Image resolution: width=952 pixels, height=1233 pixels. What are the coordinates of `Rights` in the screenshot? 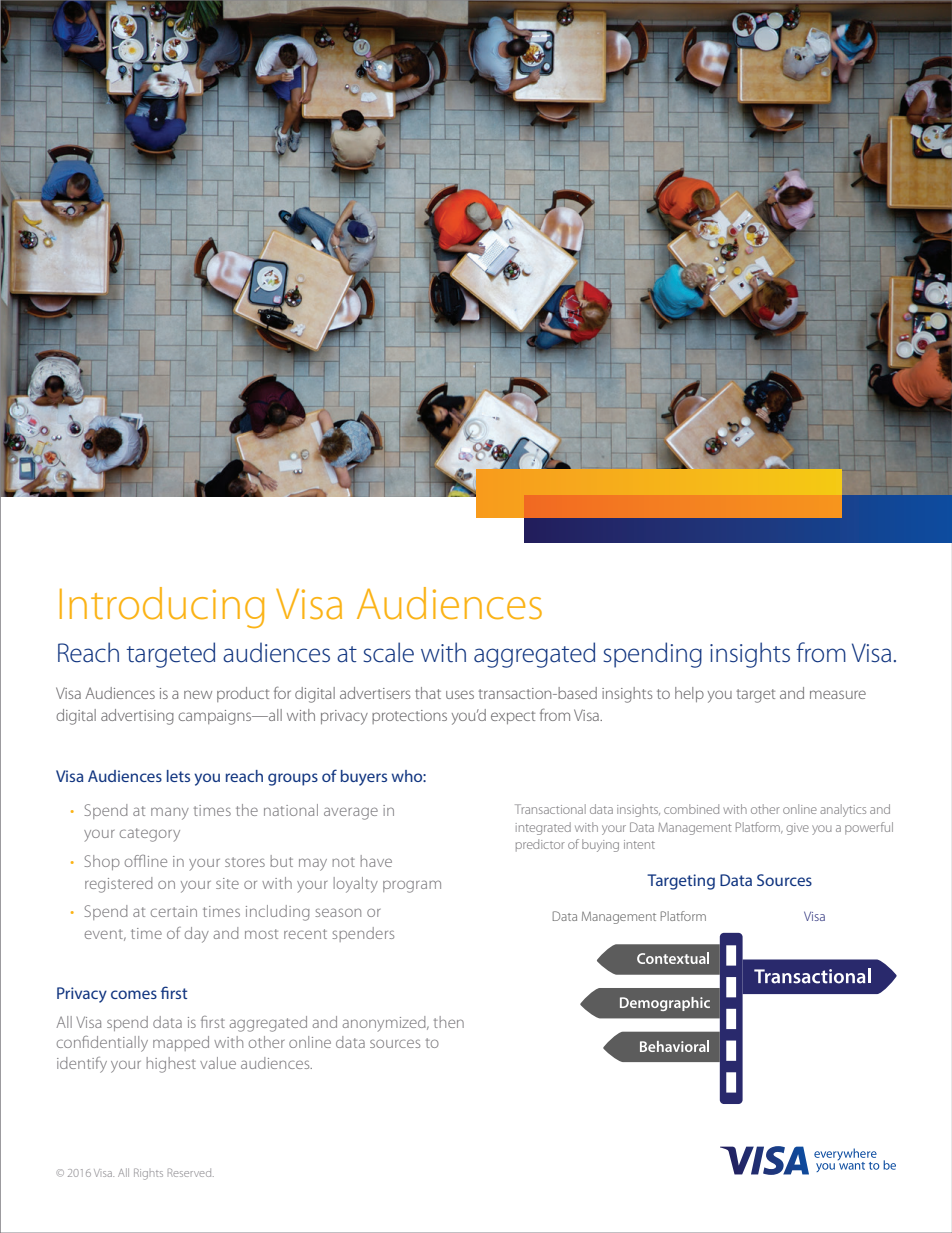 It's located at (148, 1174).
